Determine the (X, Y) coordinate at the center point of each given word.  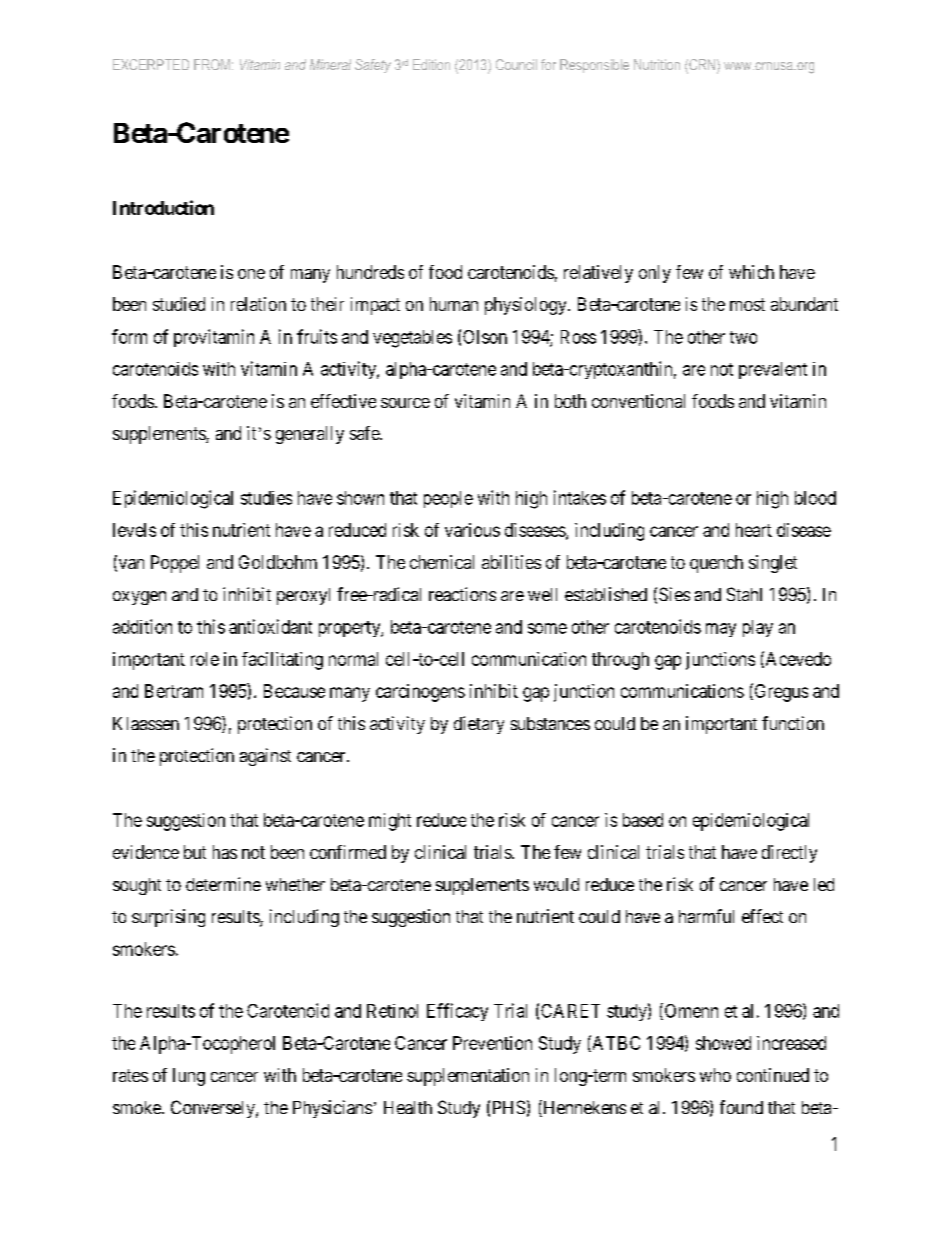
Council (516, 64)
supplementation (468, 1077)
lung (189, 1077)
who (715, 1075)
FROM (212, 64)
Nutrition (657, 64)
